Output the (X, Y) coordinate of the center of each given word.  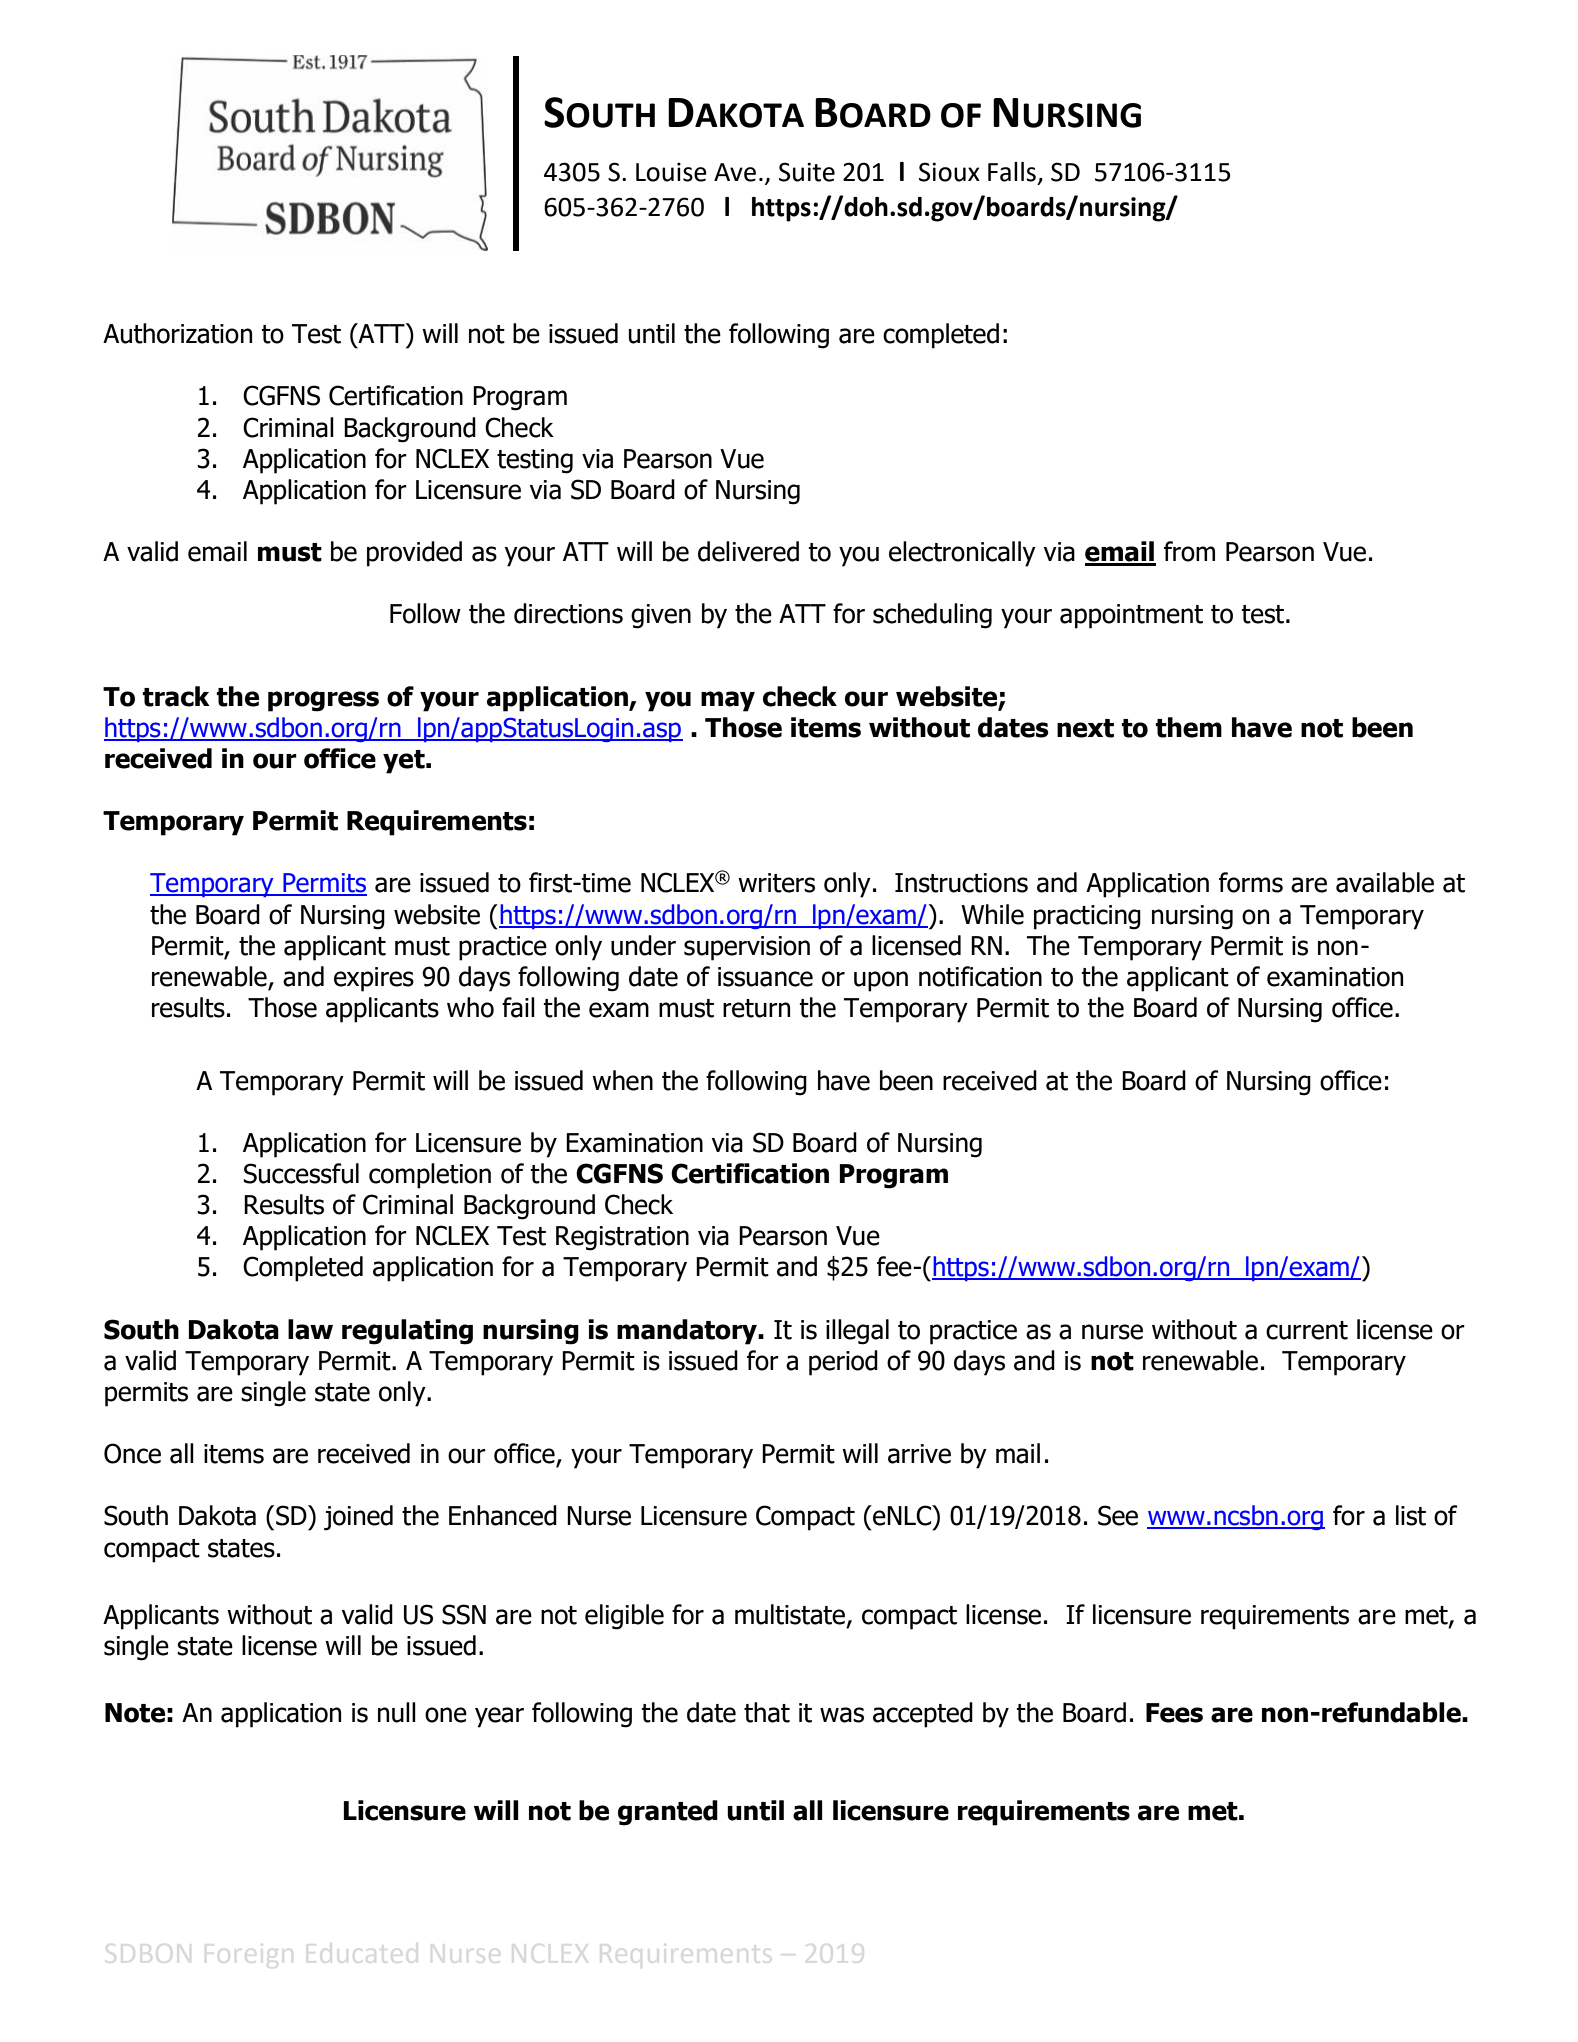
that (767, 1712)
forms (1251, 882)
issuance (765, 977)
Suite (807, 172)
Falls (1012, 172)
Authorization (177, 333)
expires (374, 979)
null (397, 1712)
